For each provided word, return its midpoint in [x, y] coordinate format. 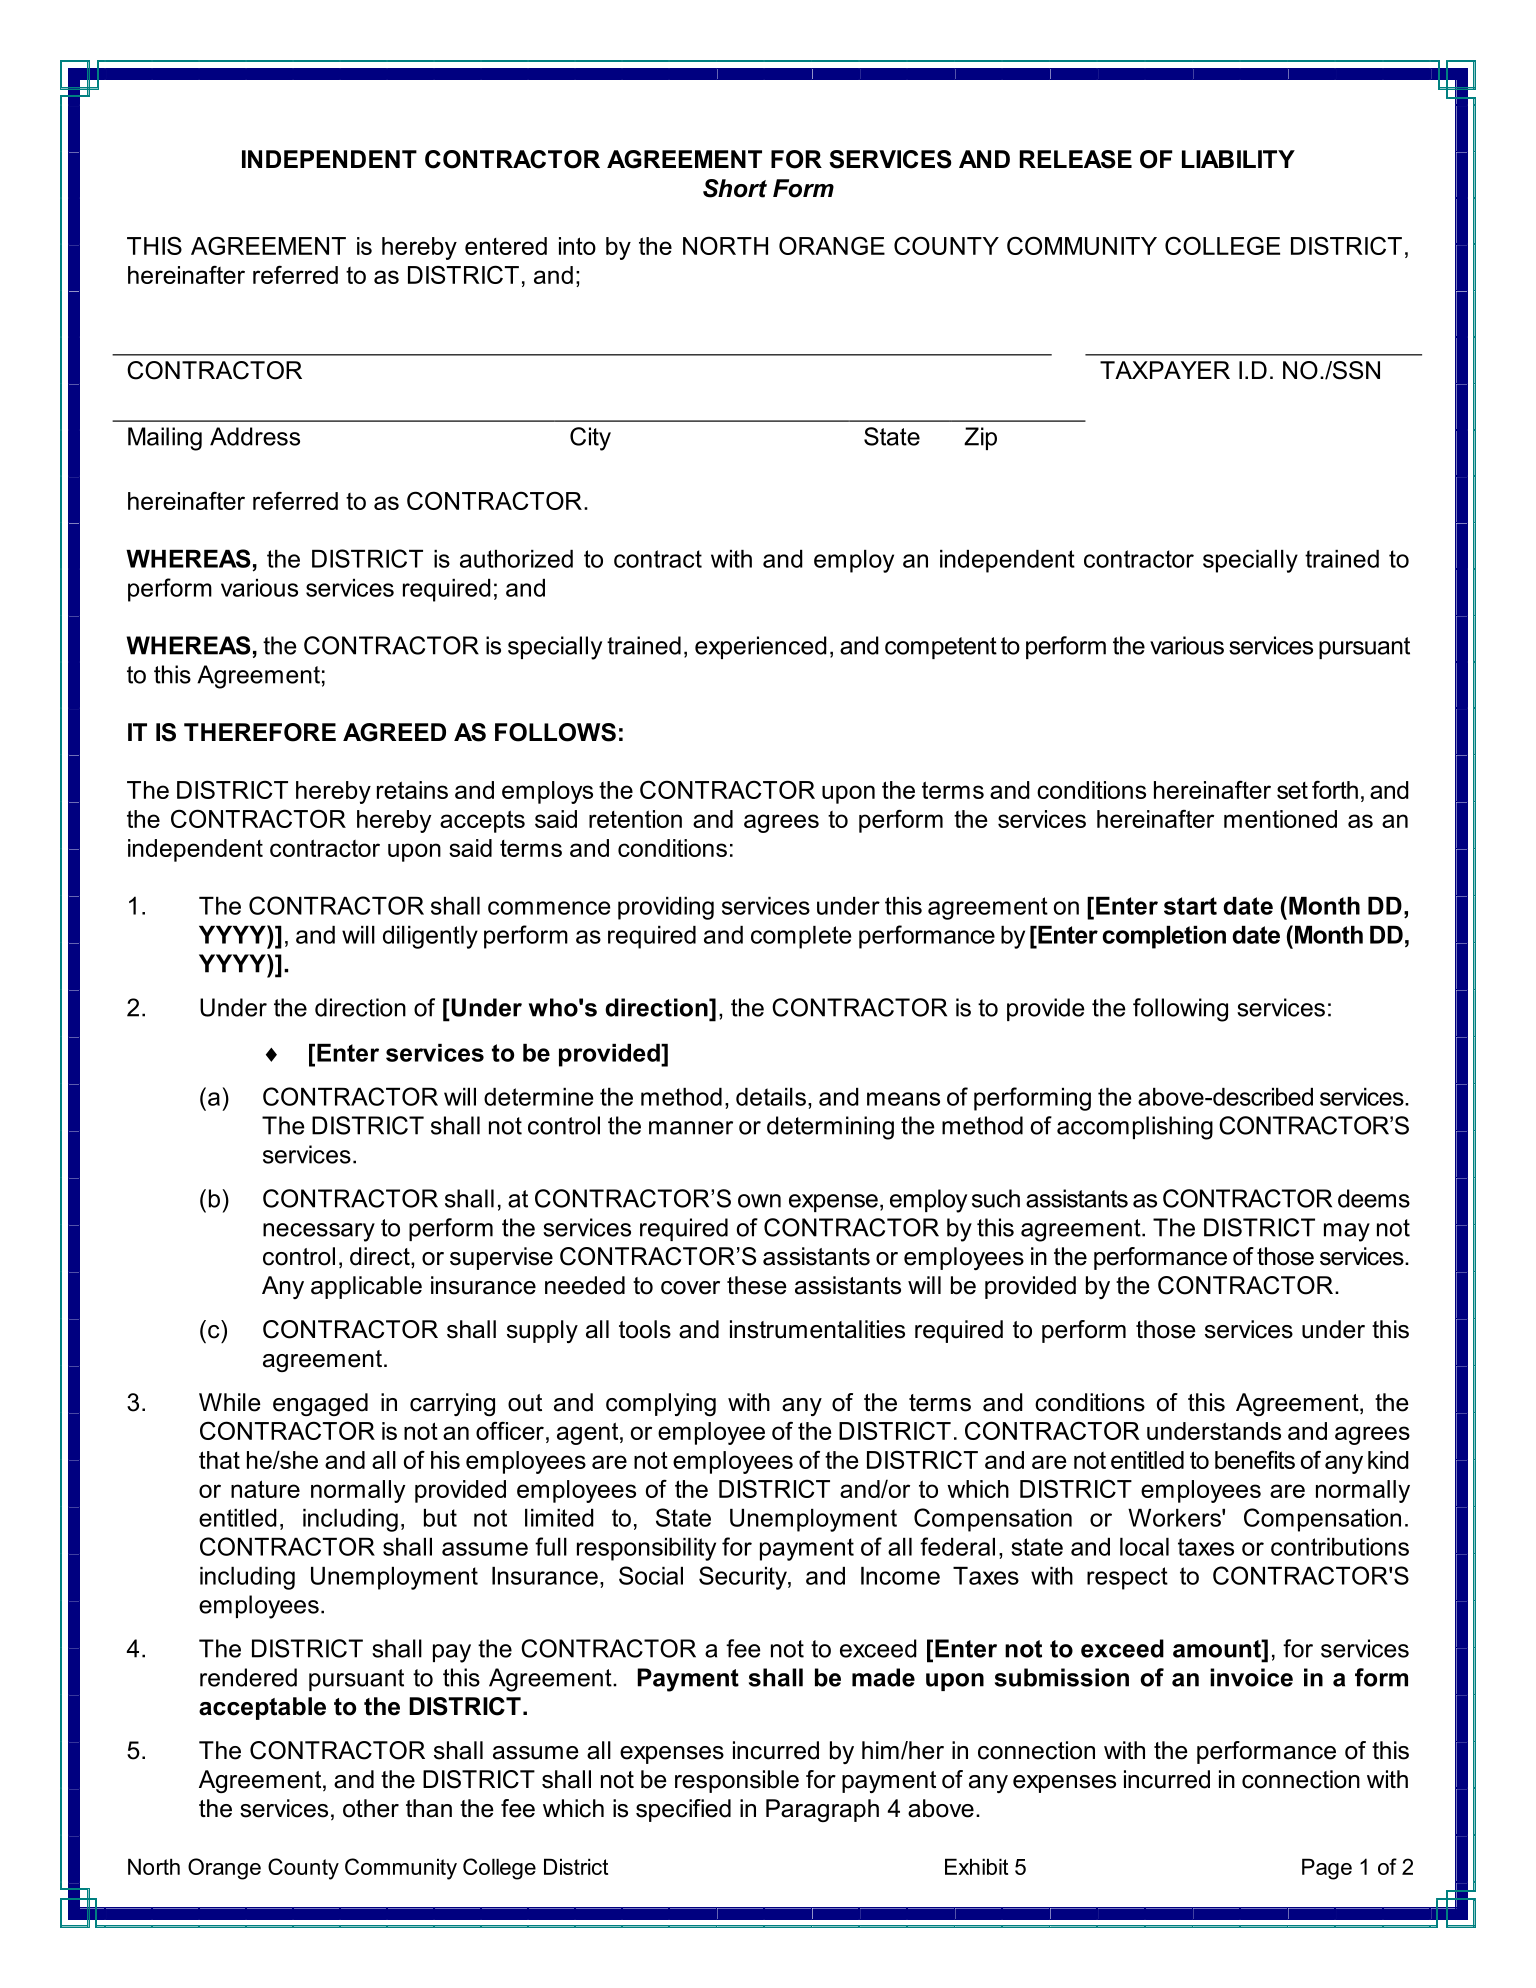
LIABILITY [1238, 159]
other [371, 1808]
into [577, 246]
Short [735, 188]
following [1180, 1010]
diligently [430, 937]
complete [801, 937]
